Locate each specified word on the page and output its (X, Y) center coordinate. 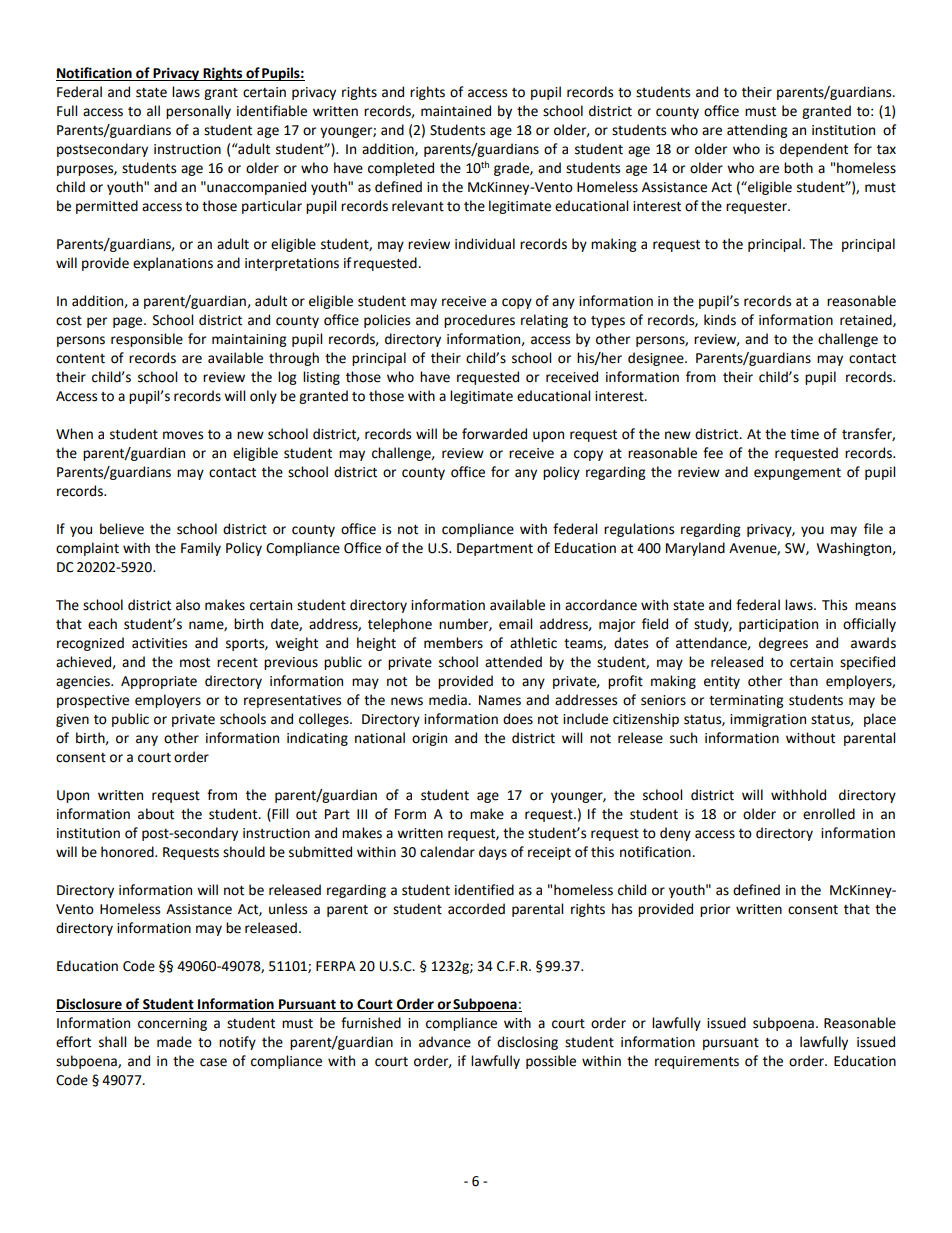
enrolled (829, 814)
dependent (814, 150)
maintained (456, 111)
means (875, 606)
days (493, 853)
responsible (147, 340)
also (188, 605)
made (174, 1042)
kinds (720, 320)
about (156, 814)
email (515, 624)
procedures (479, 321)
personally (198, 112)
